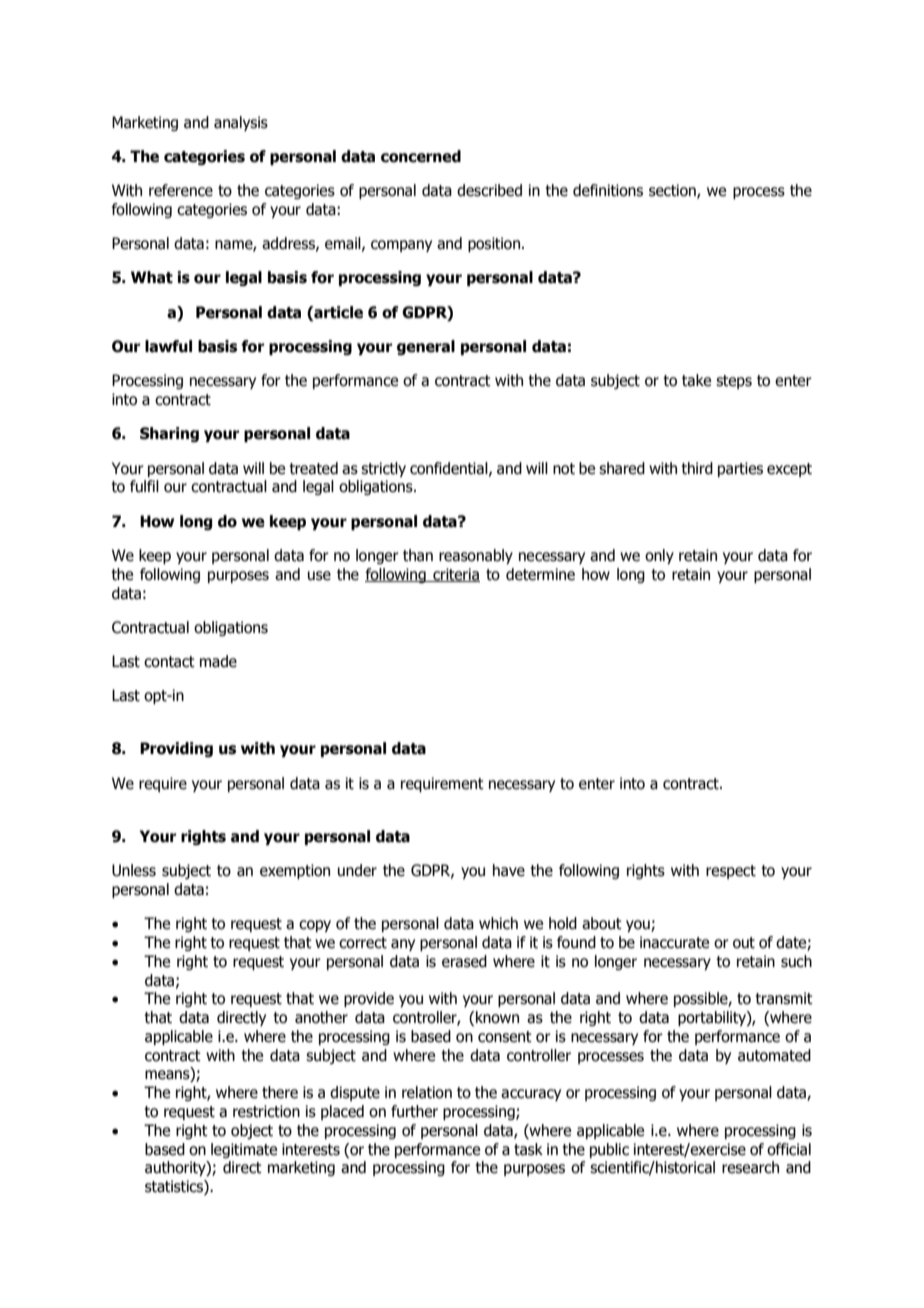 This image has height=1308, width=924. What do you see at coordinates (218, 661) in the image?
I see `made` at bounding box center [218, 661].
